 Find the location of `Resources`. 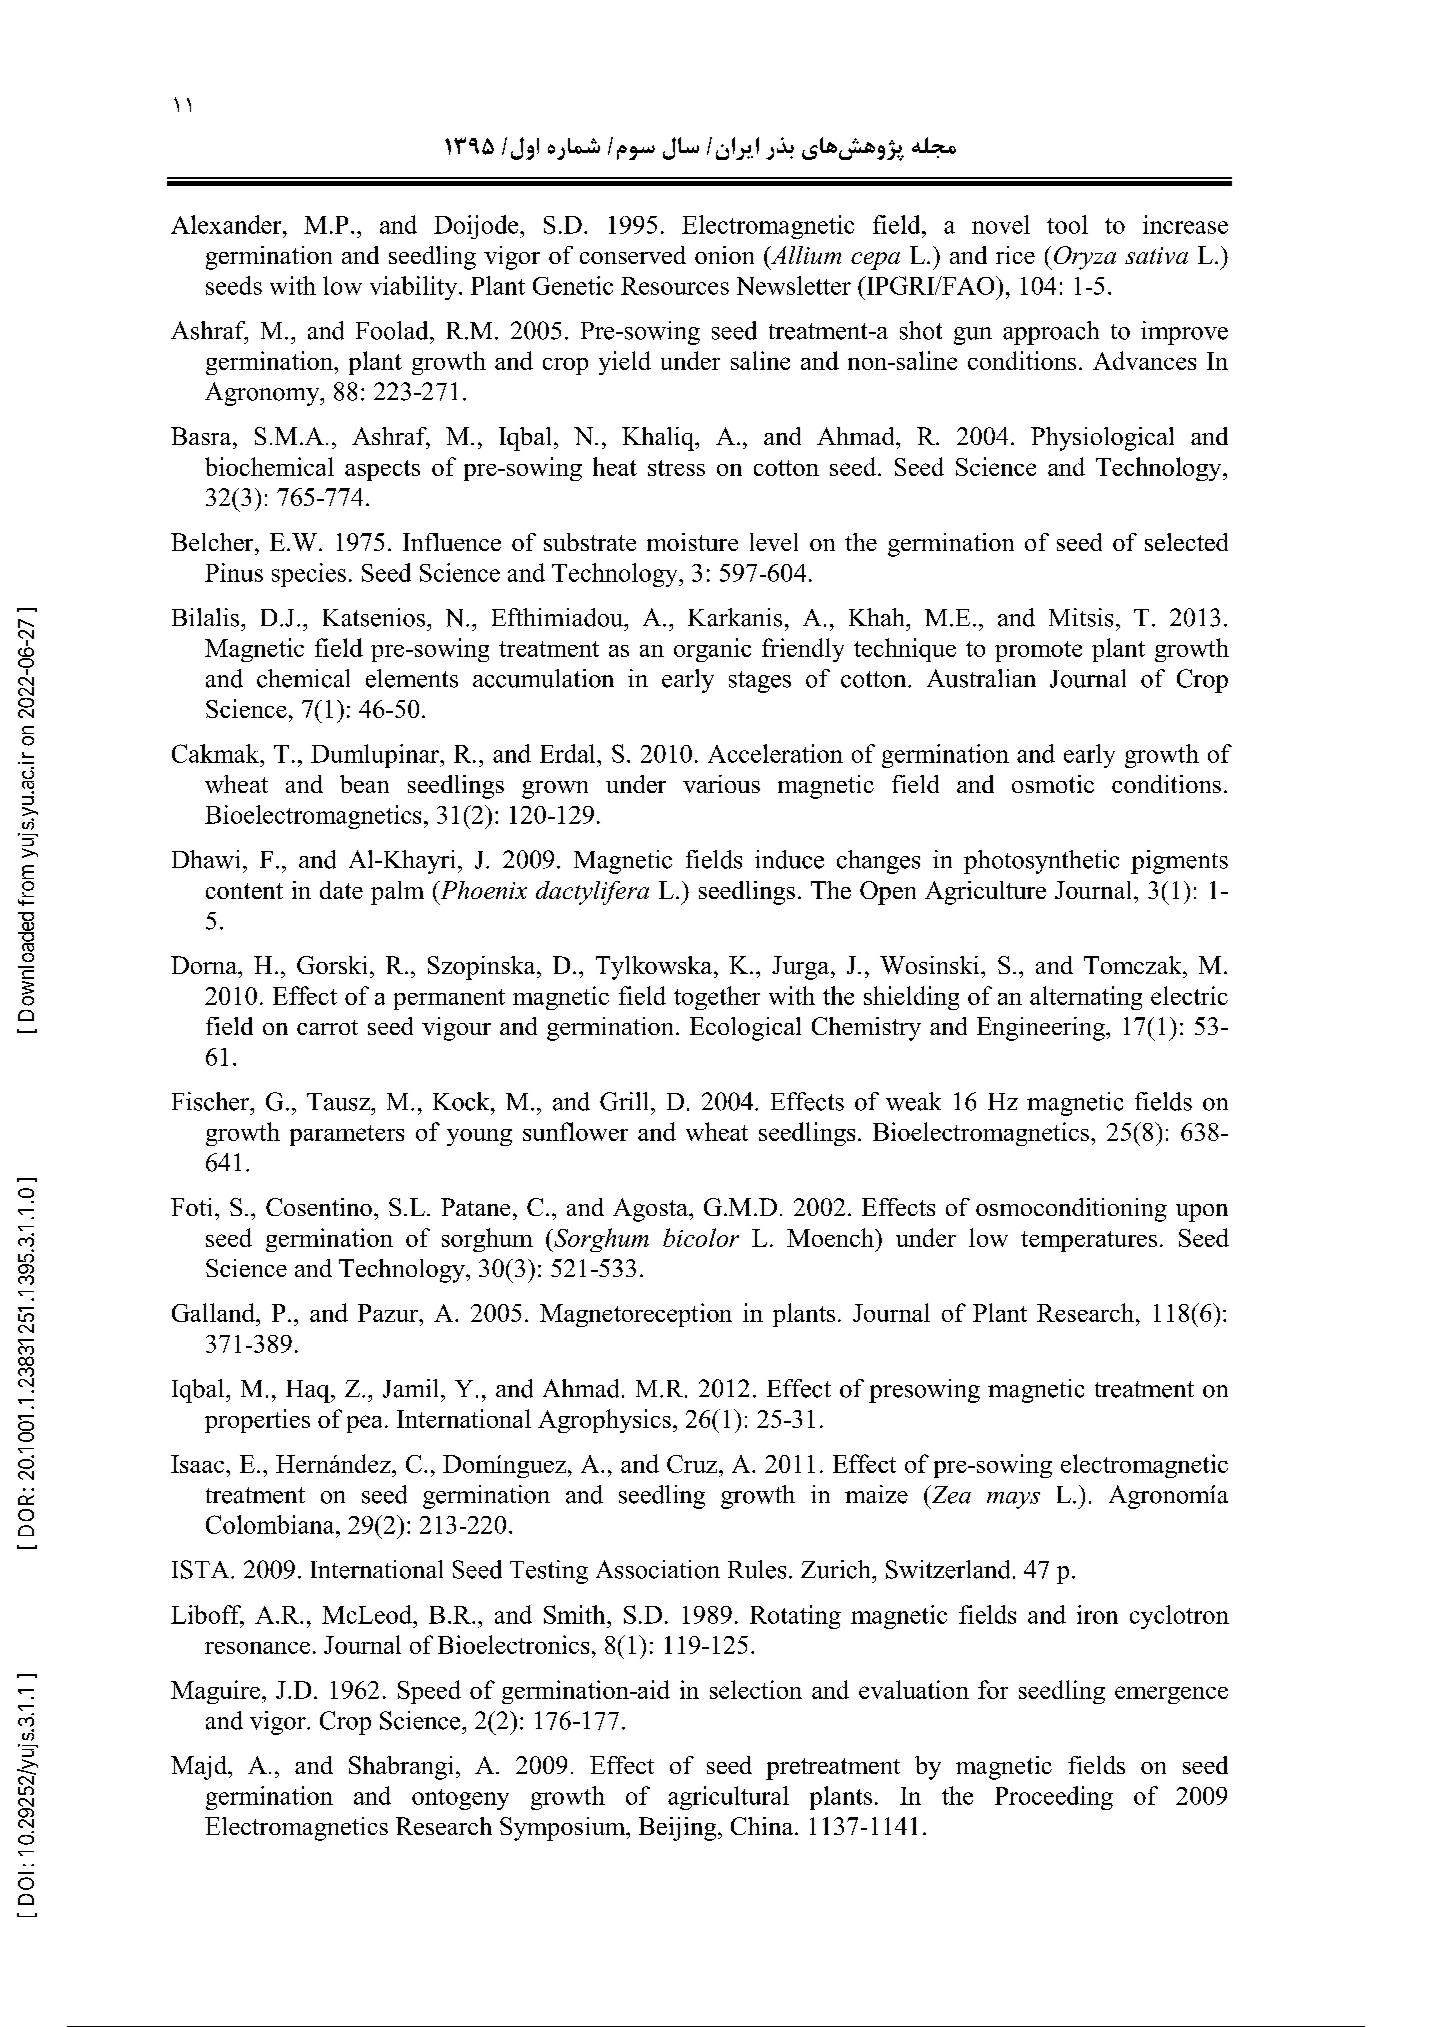

Resources is located at coordinates (675, 286).
